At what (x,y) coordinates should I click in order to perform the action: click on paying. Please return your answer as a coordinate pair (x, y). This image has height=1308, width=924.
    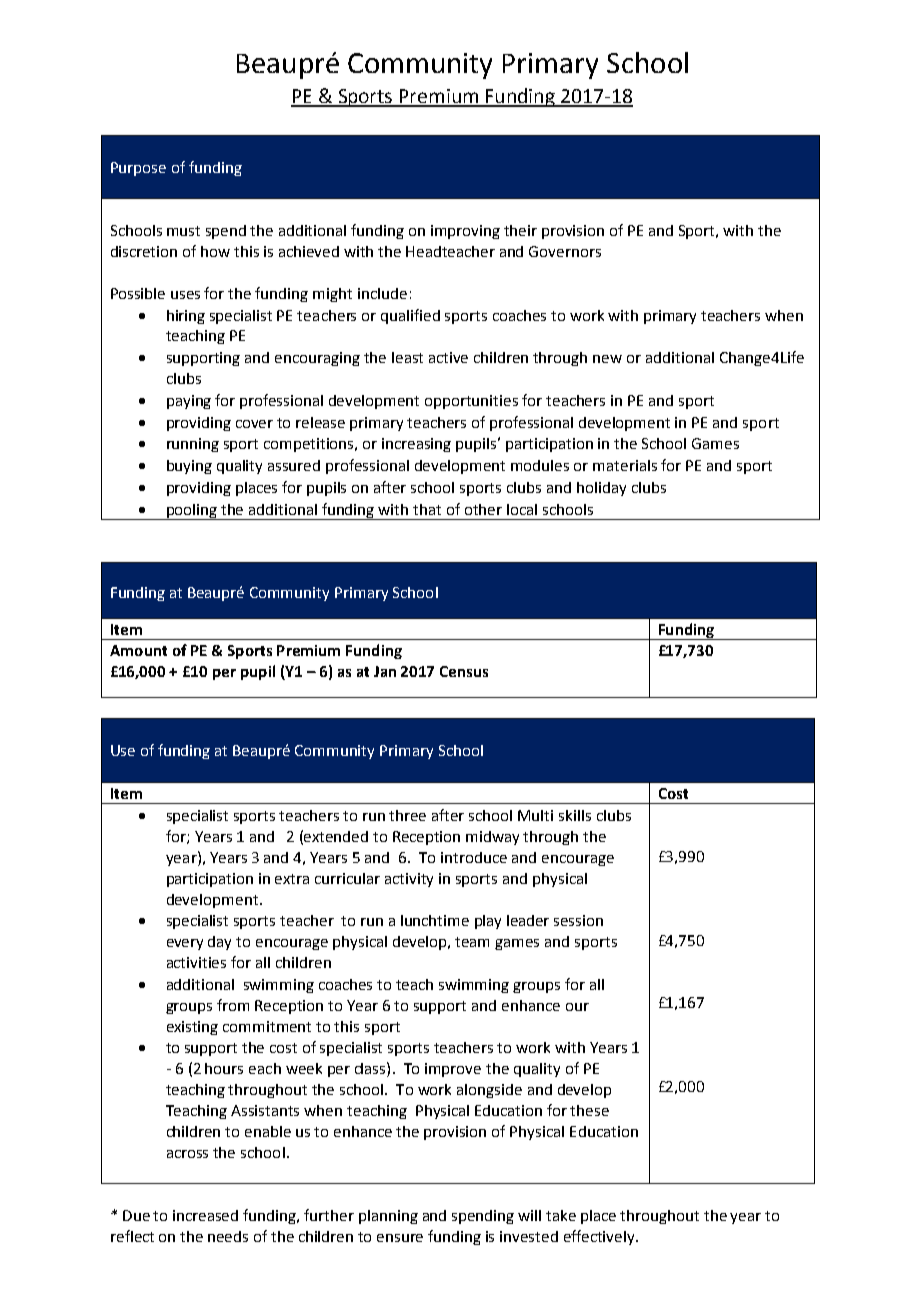
    Looking at the image, I should click on (189, 402).
